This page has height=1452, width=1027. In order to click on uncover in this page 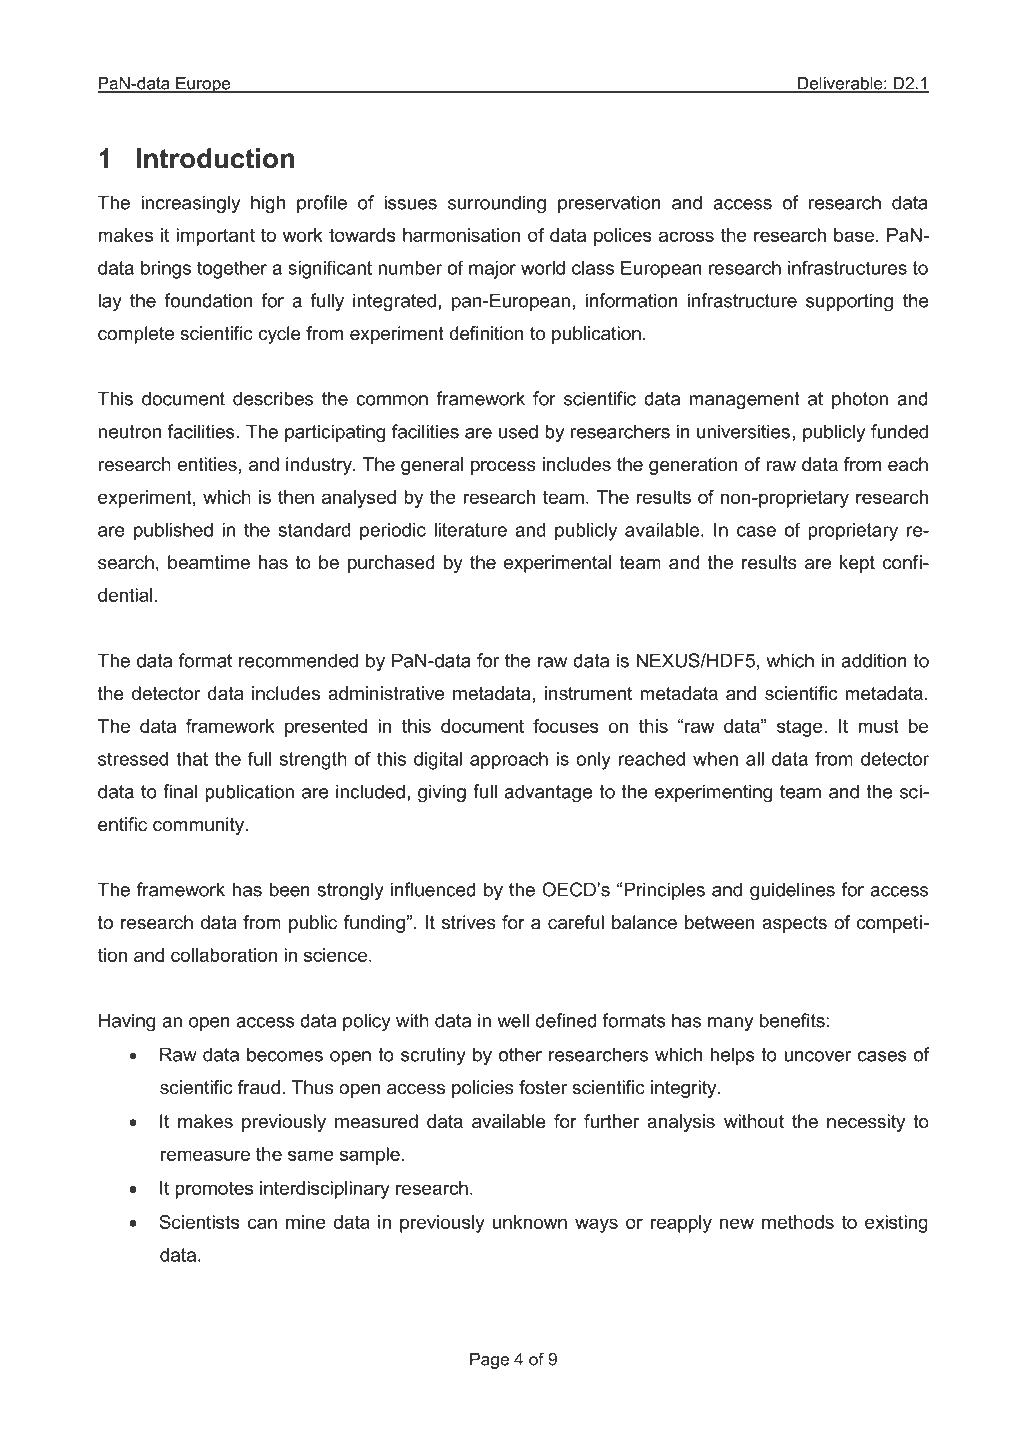, I will do `click(817, 1056)`.
